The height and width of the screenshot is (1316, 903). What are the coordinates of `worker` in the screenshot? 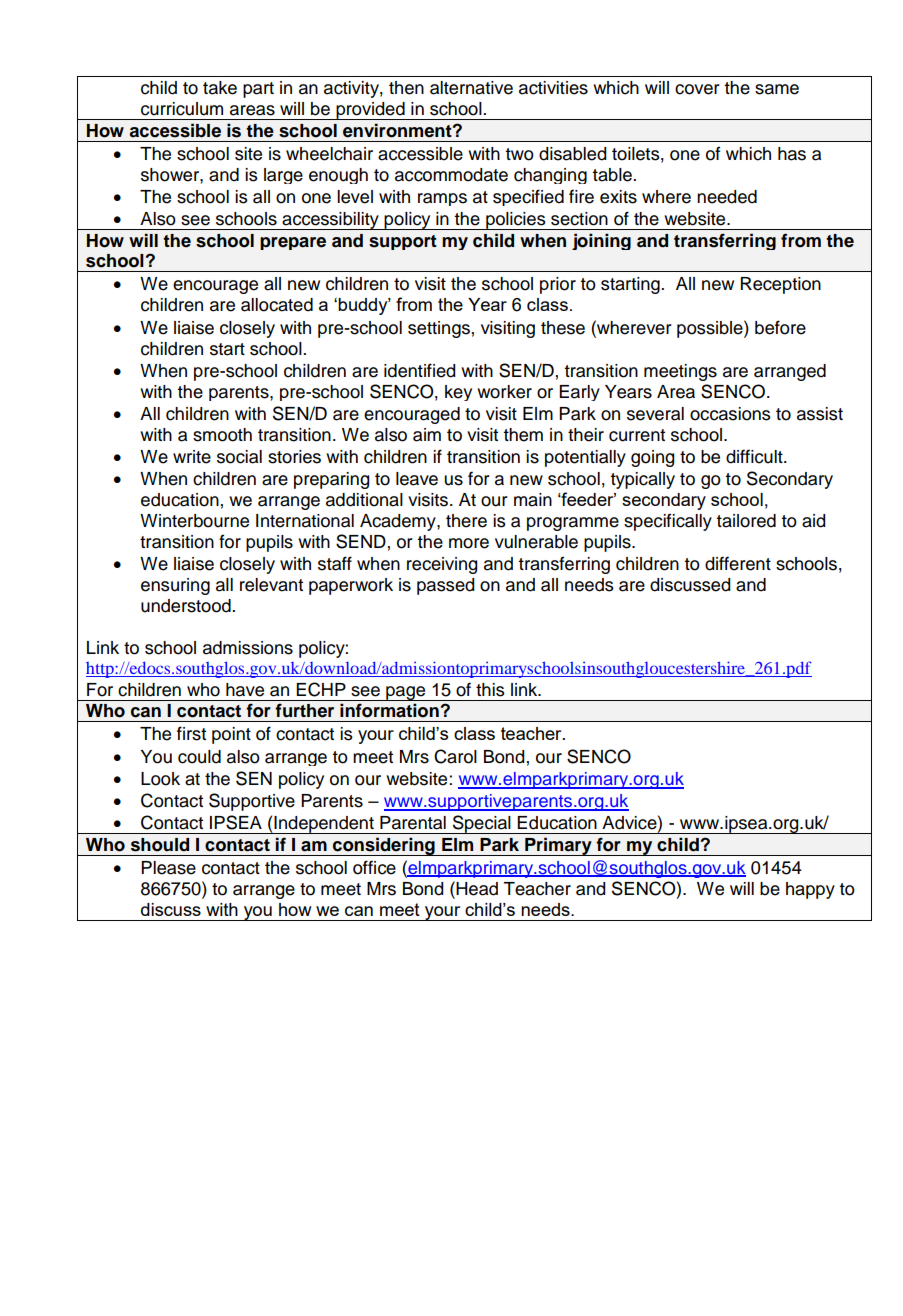 It's located at (504, 392).
